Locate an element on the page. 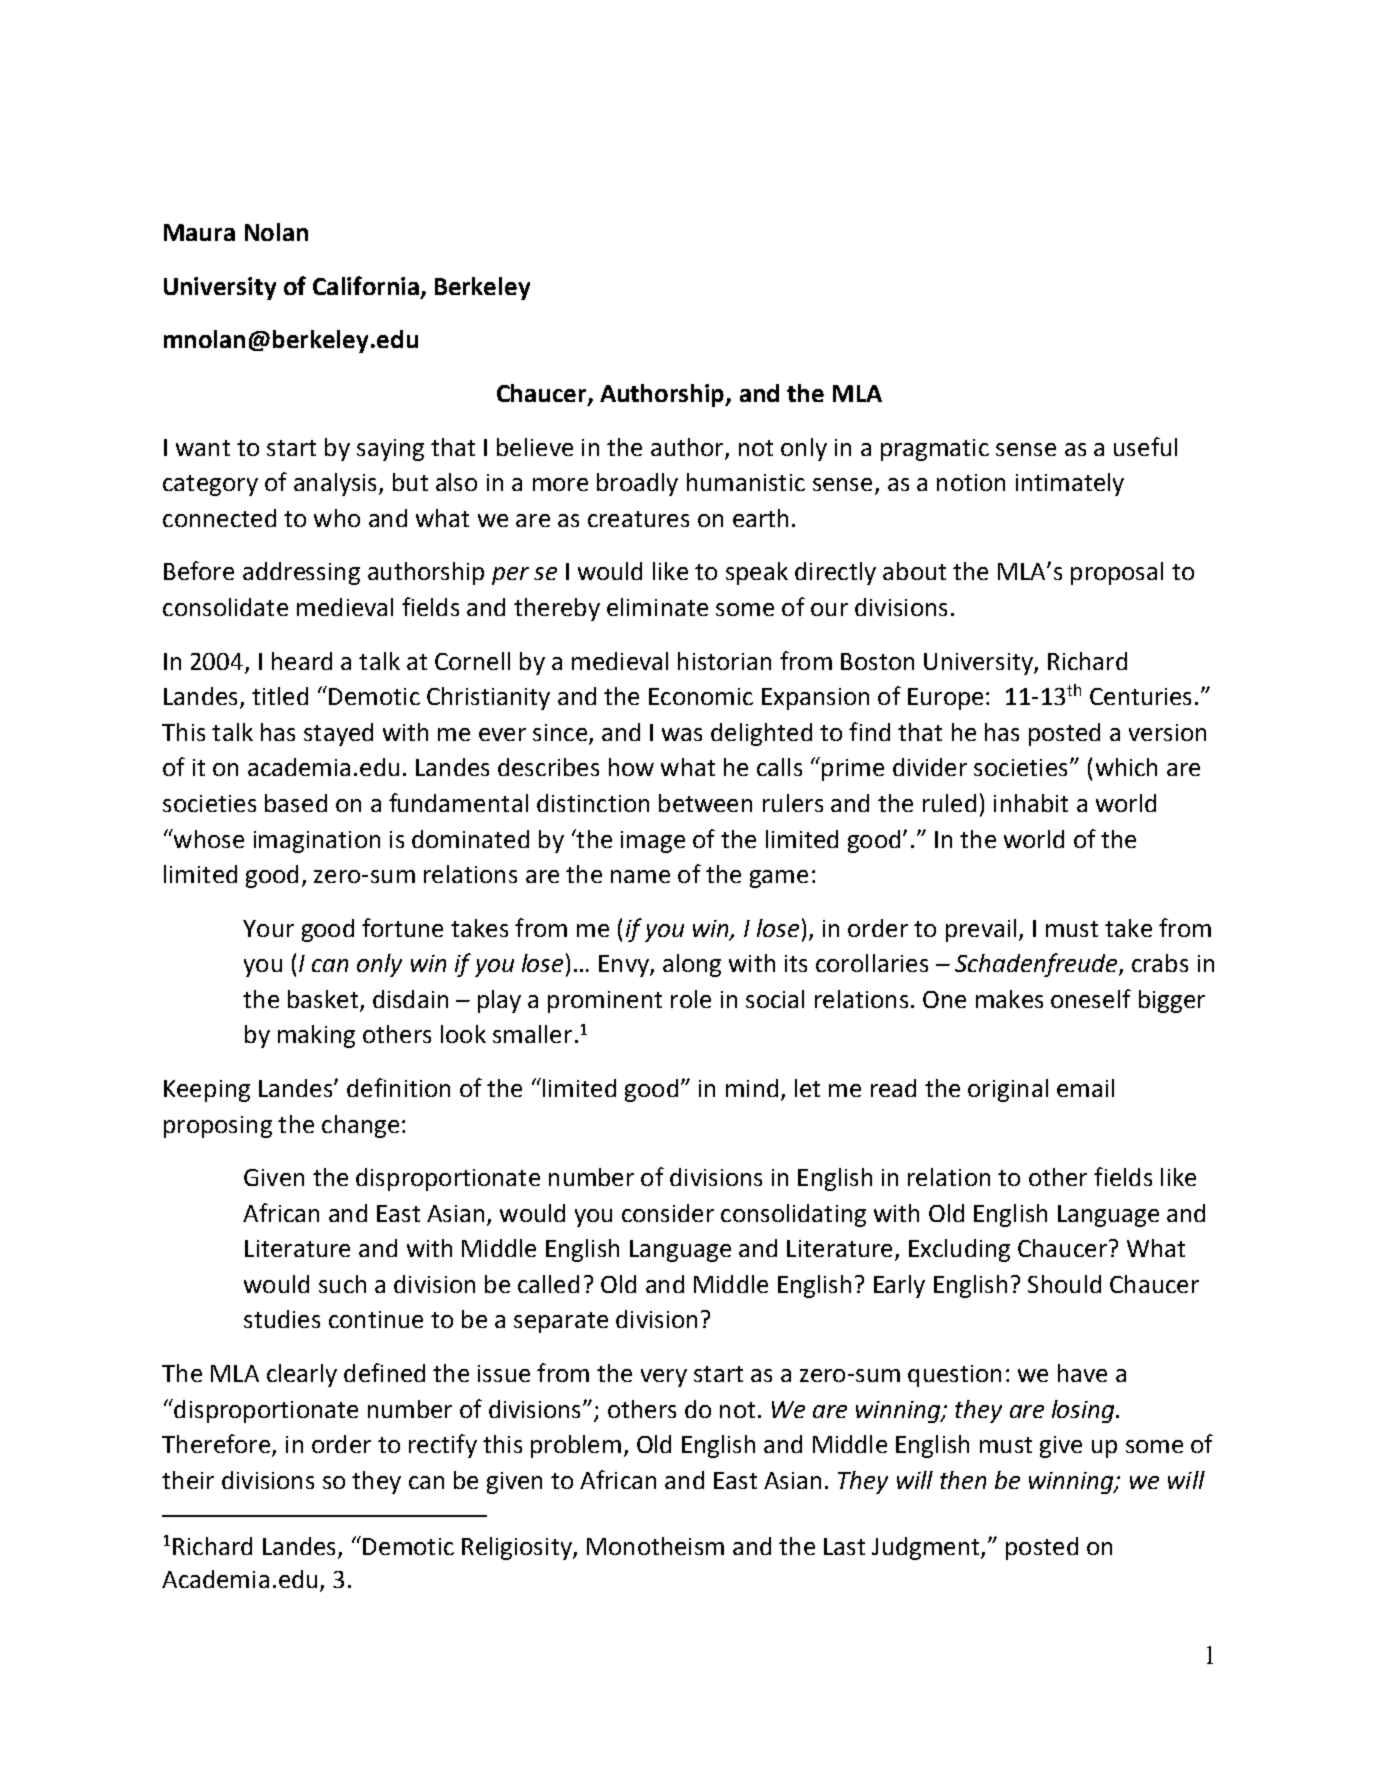  Centuries is located at coordinates (1140, 696).
